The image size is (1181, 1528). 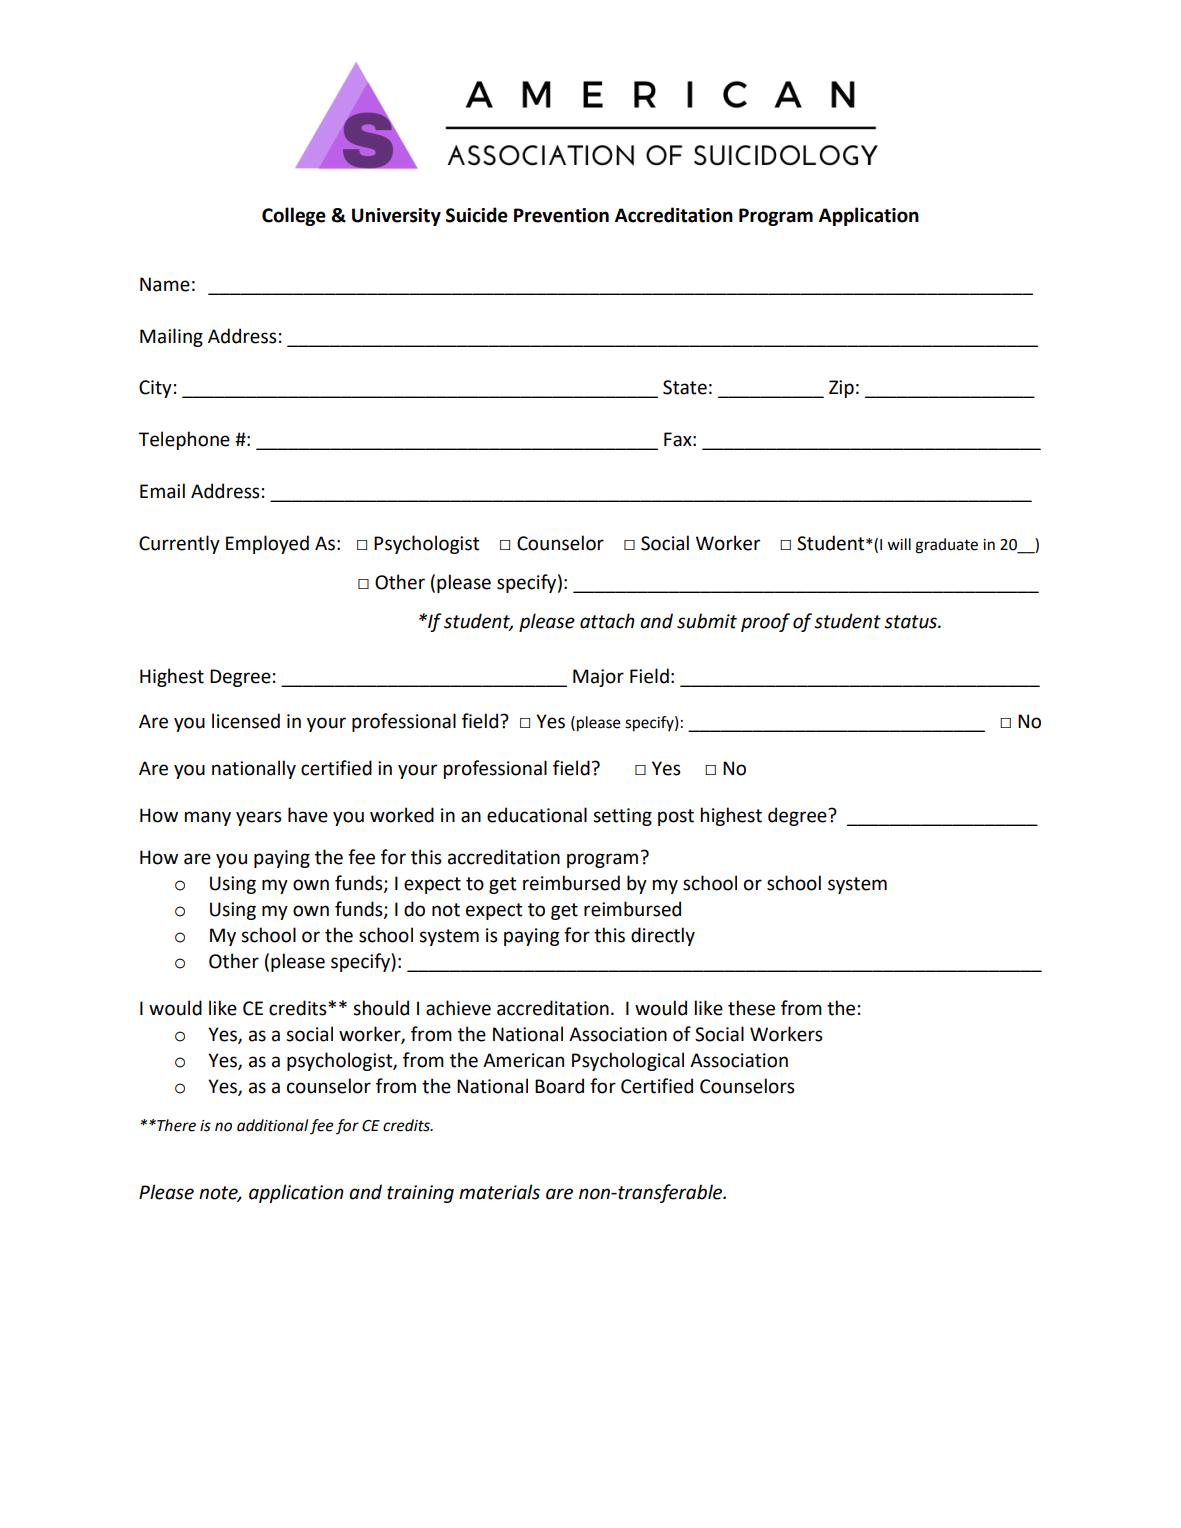 What do you see at coordinates (259, 818) in the image?
I see `years` at bounding box center [259, 818].
